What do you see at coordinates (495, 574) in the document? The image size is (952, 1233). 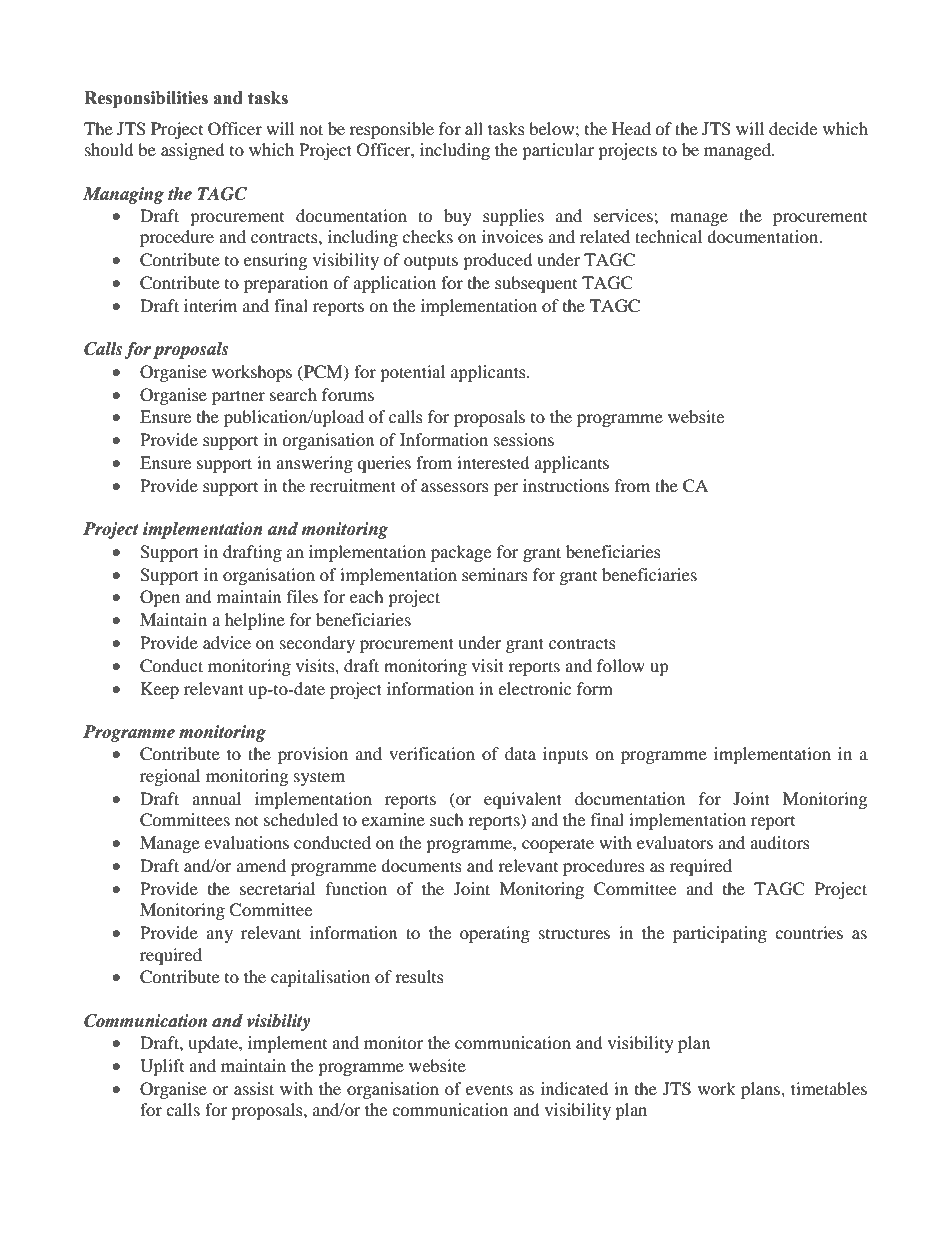 I see `seminars` at bounding box center [495, 574].
